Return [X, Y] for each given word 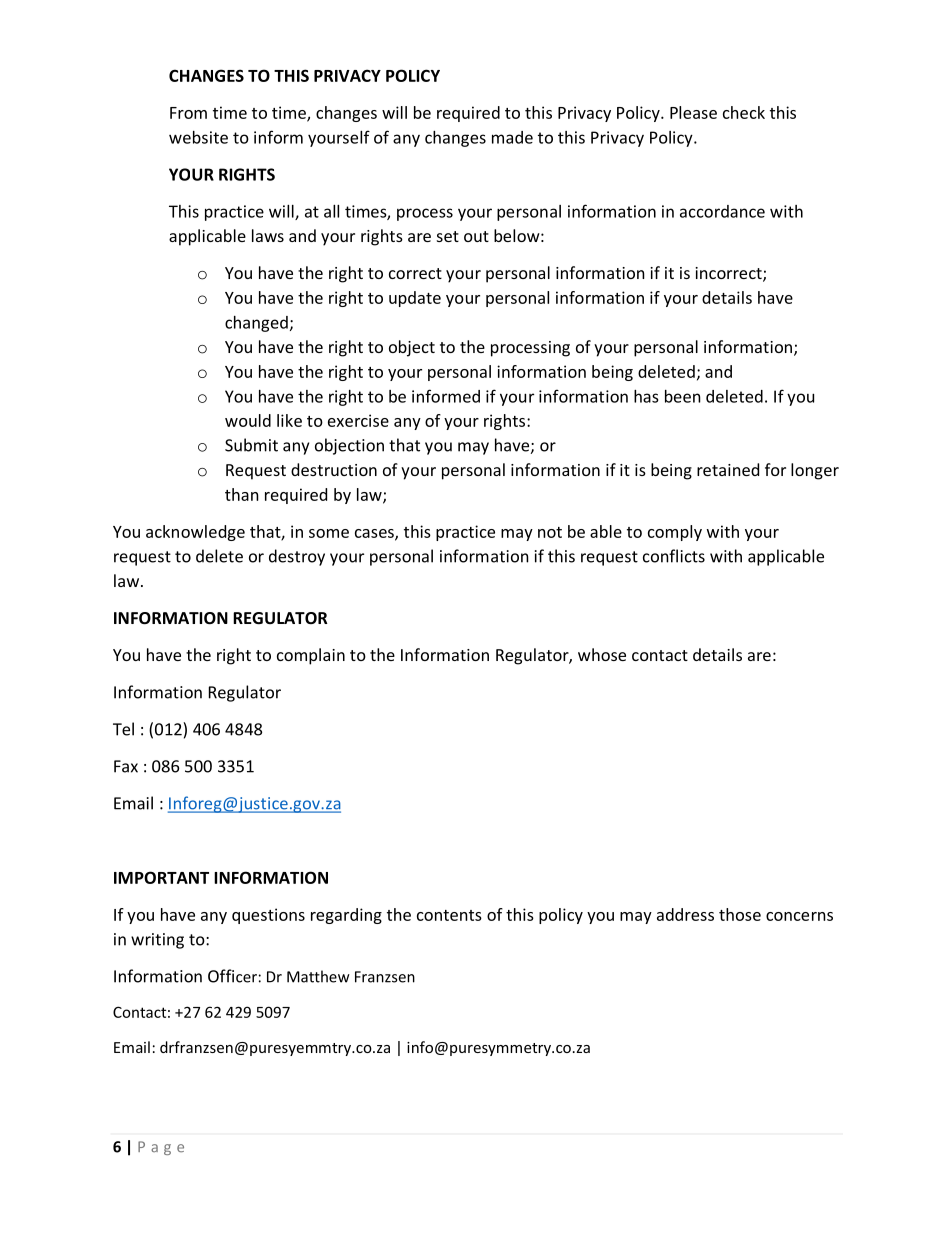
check [744, 112]
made [512, 137]
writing [157, 941]
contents [449, 915]
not [550, 532]
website [198, 137]
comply [675, 533]
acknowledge [195, 533]
